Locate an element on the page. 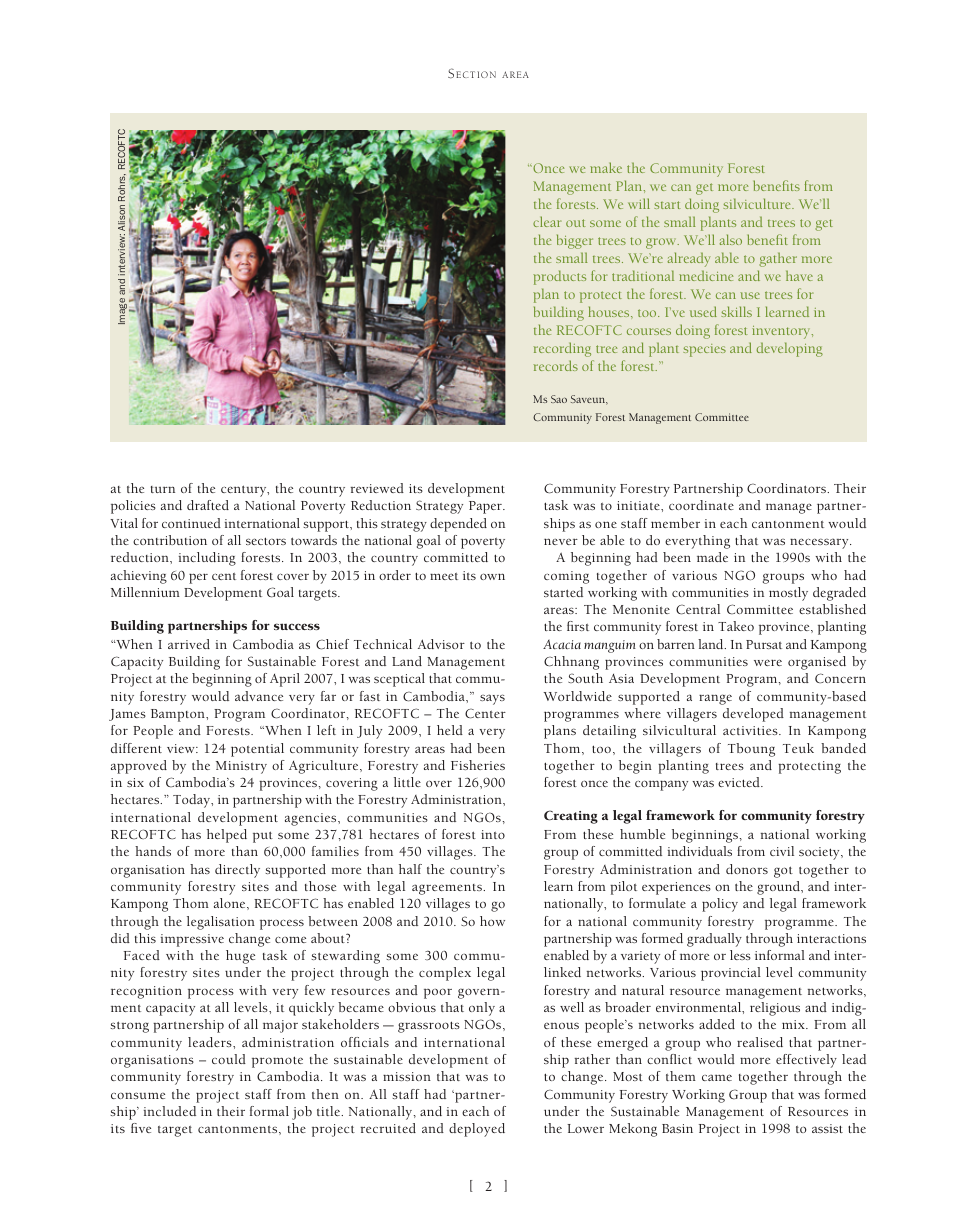  clear is located at coordinates (547, 221).
